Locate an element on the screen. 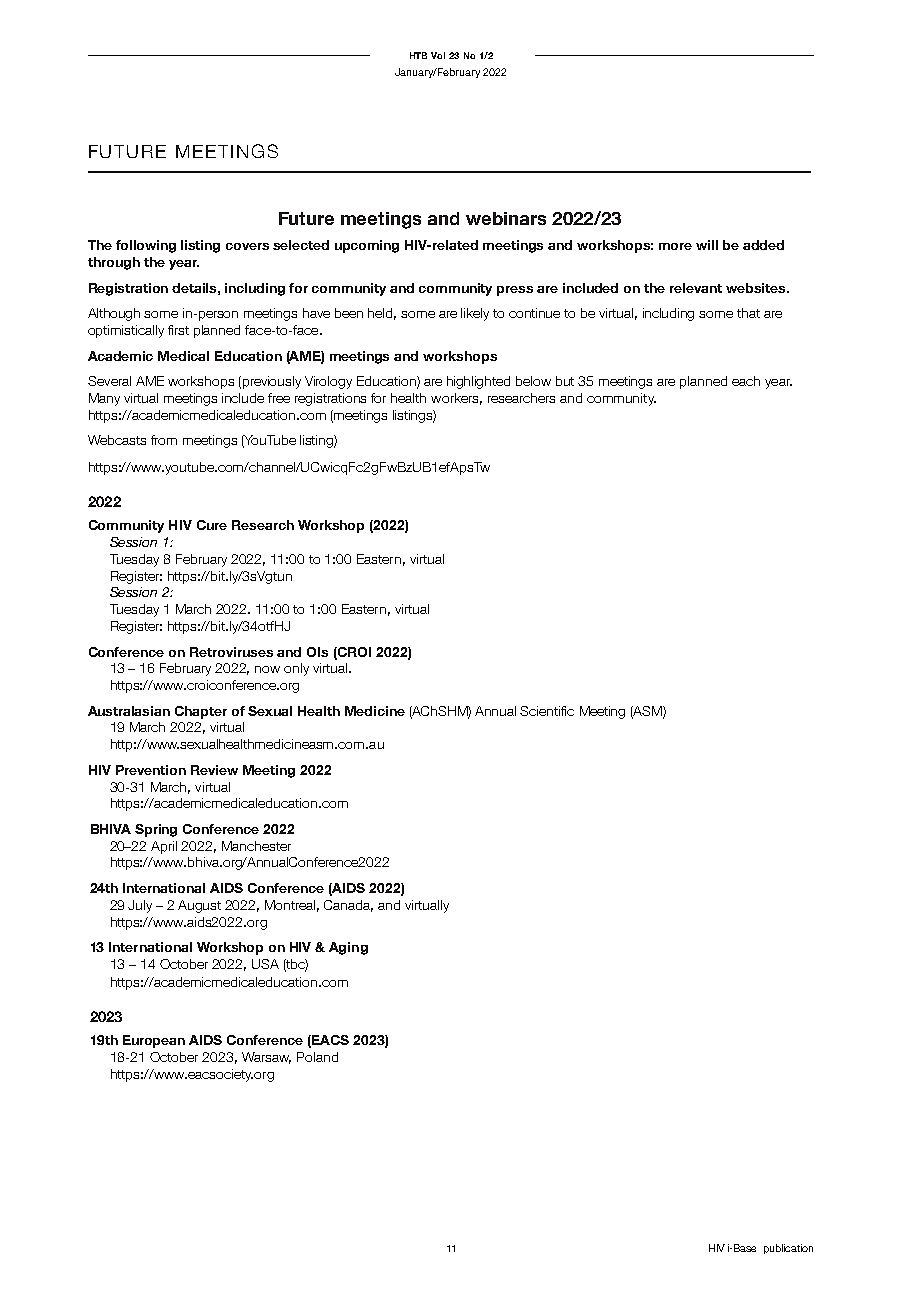 Image resolution: width=924 pixels, height=1308 pixels. first is located at coordinates (178, 330).
